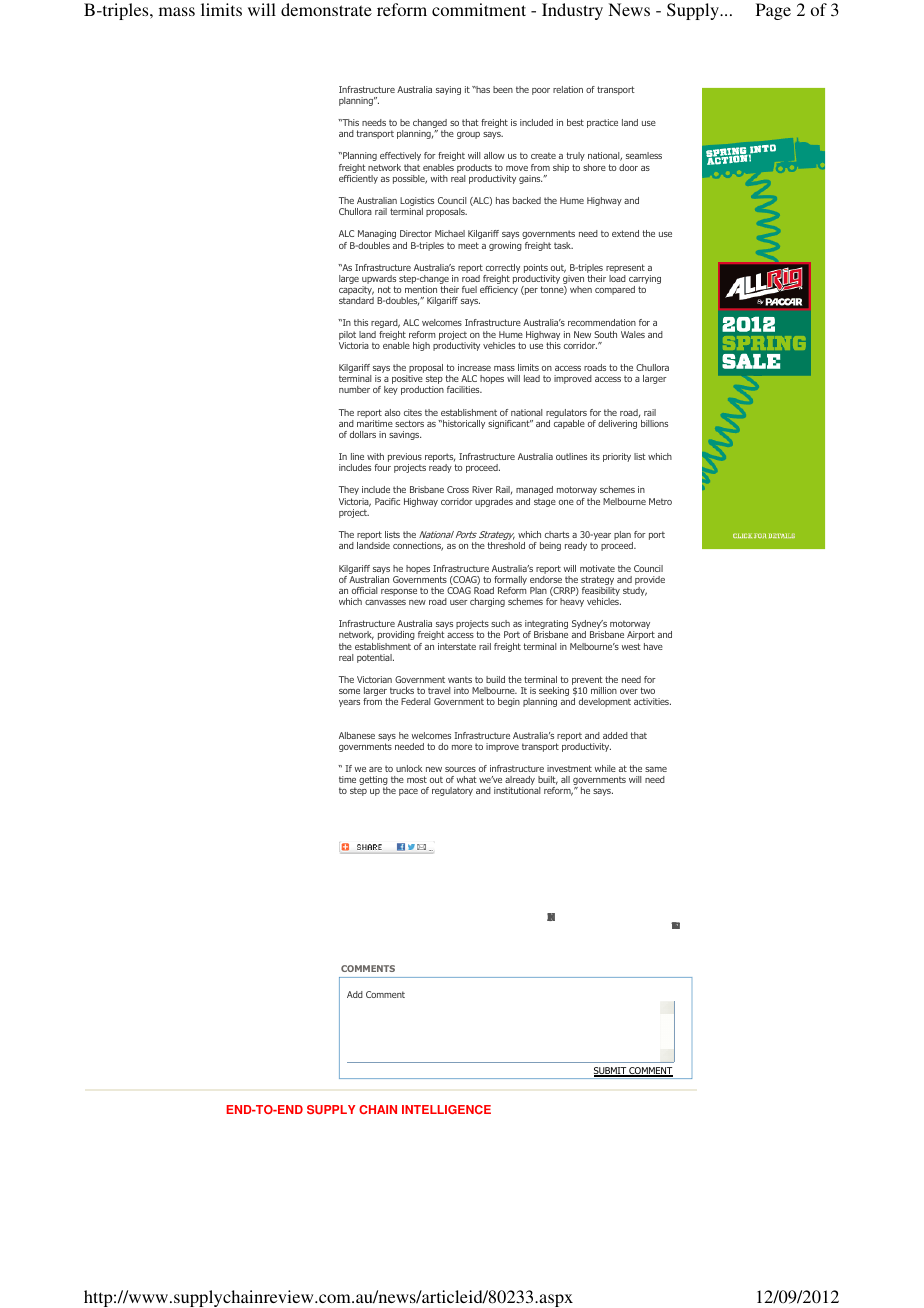  Describe the element at coordinates (517, 790) in the page. I see `institutional` at that location.
